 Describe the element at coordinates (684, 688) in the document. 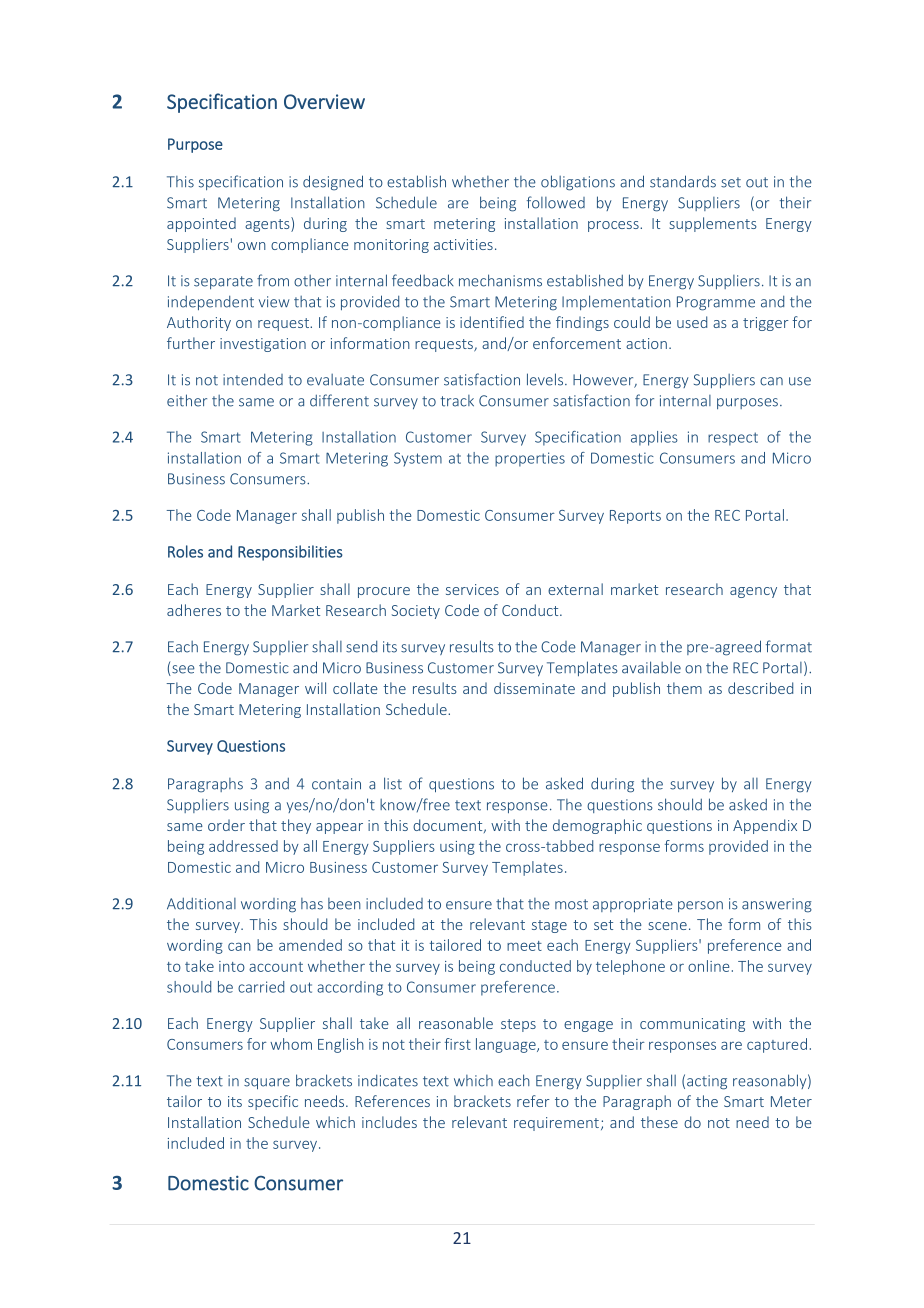

I see `them` at that location.
